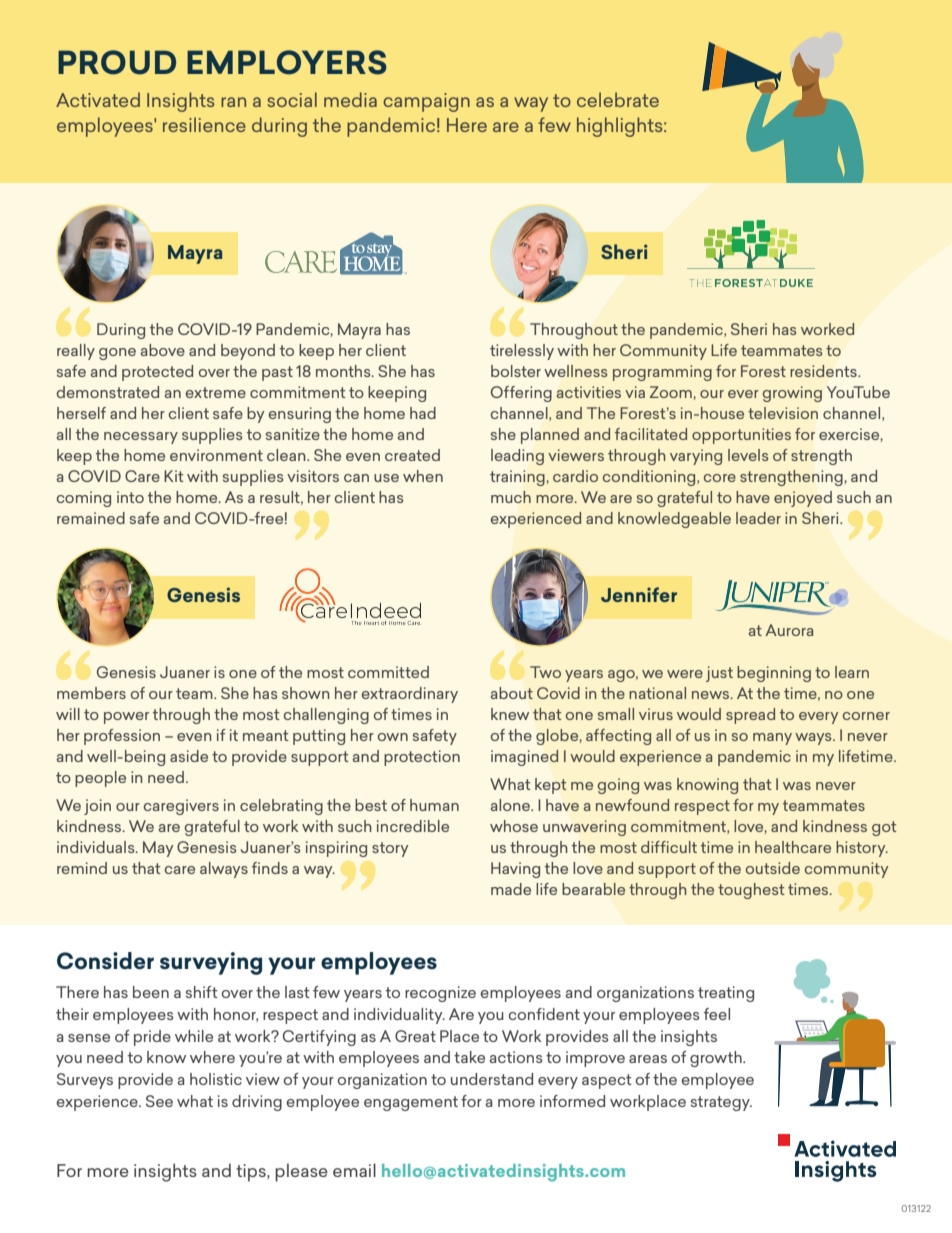 This document has height=1233, width=952. Describe the element at coordinates (517, 457) in the document. I see `leading` at that location.
